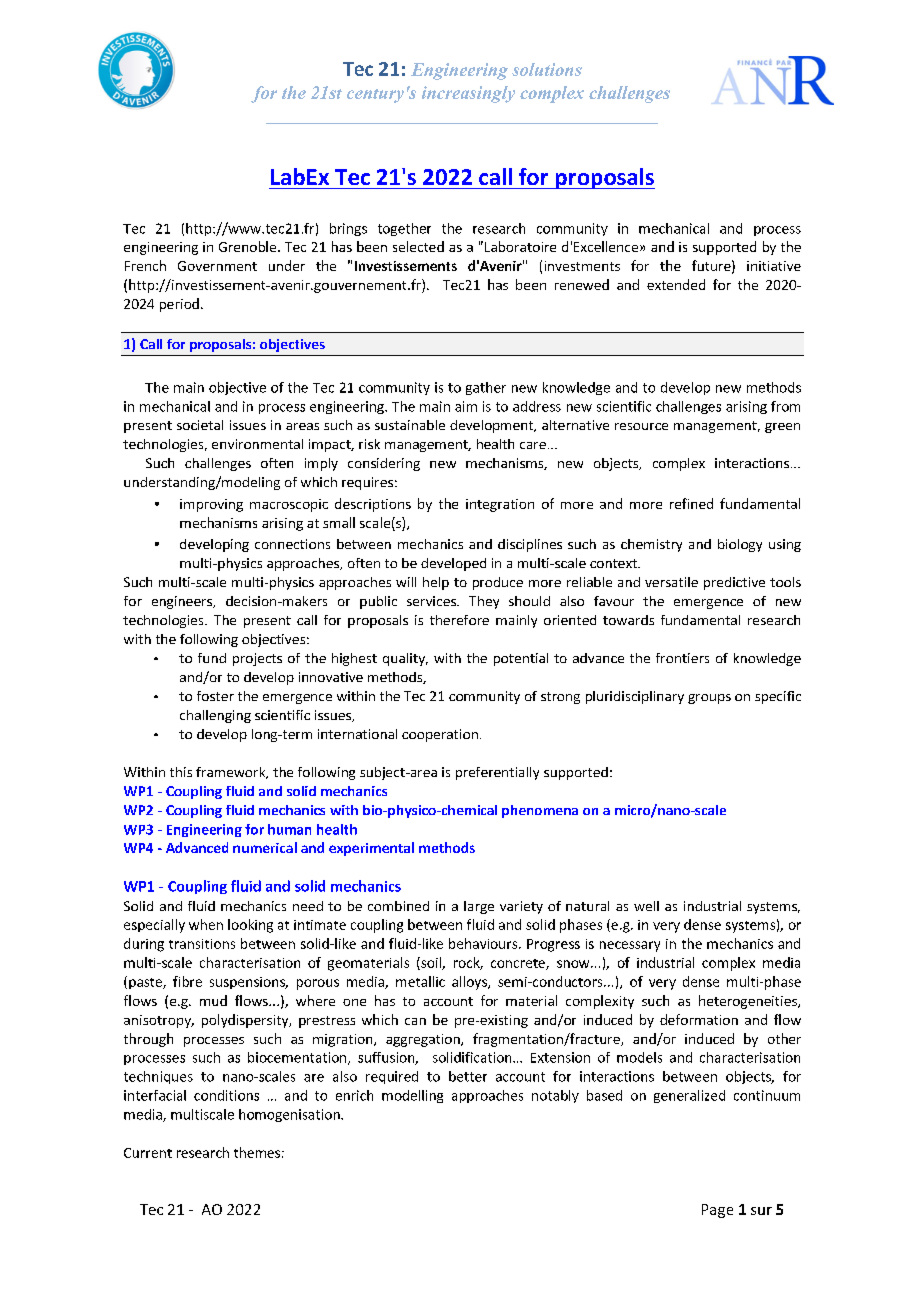 The height and width of the screenshot is (1308, 924). Describe the element at coordinates (682, 658) in the screenshot. I see `frontiers` at that location.
